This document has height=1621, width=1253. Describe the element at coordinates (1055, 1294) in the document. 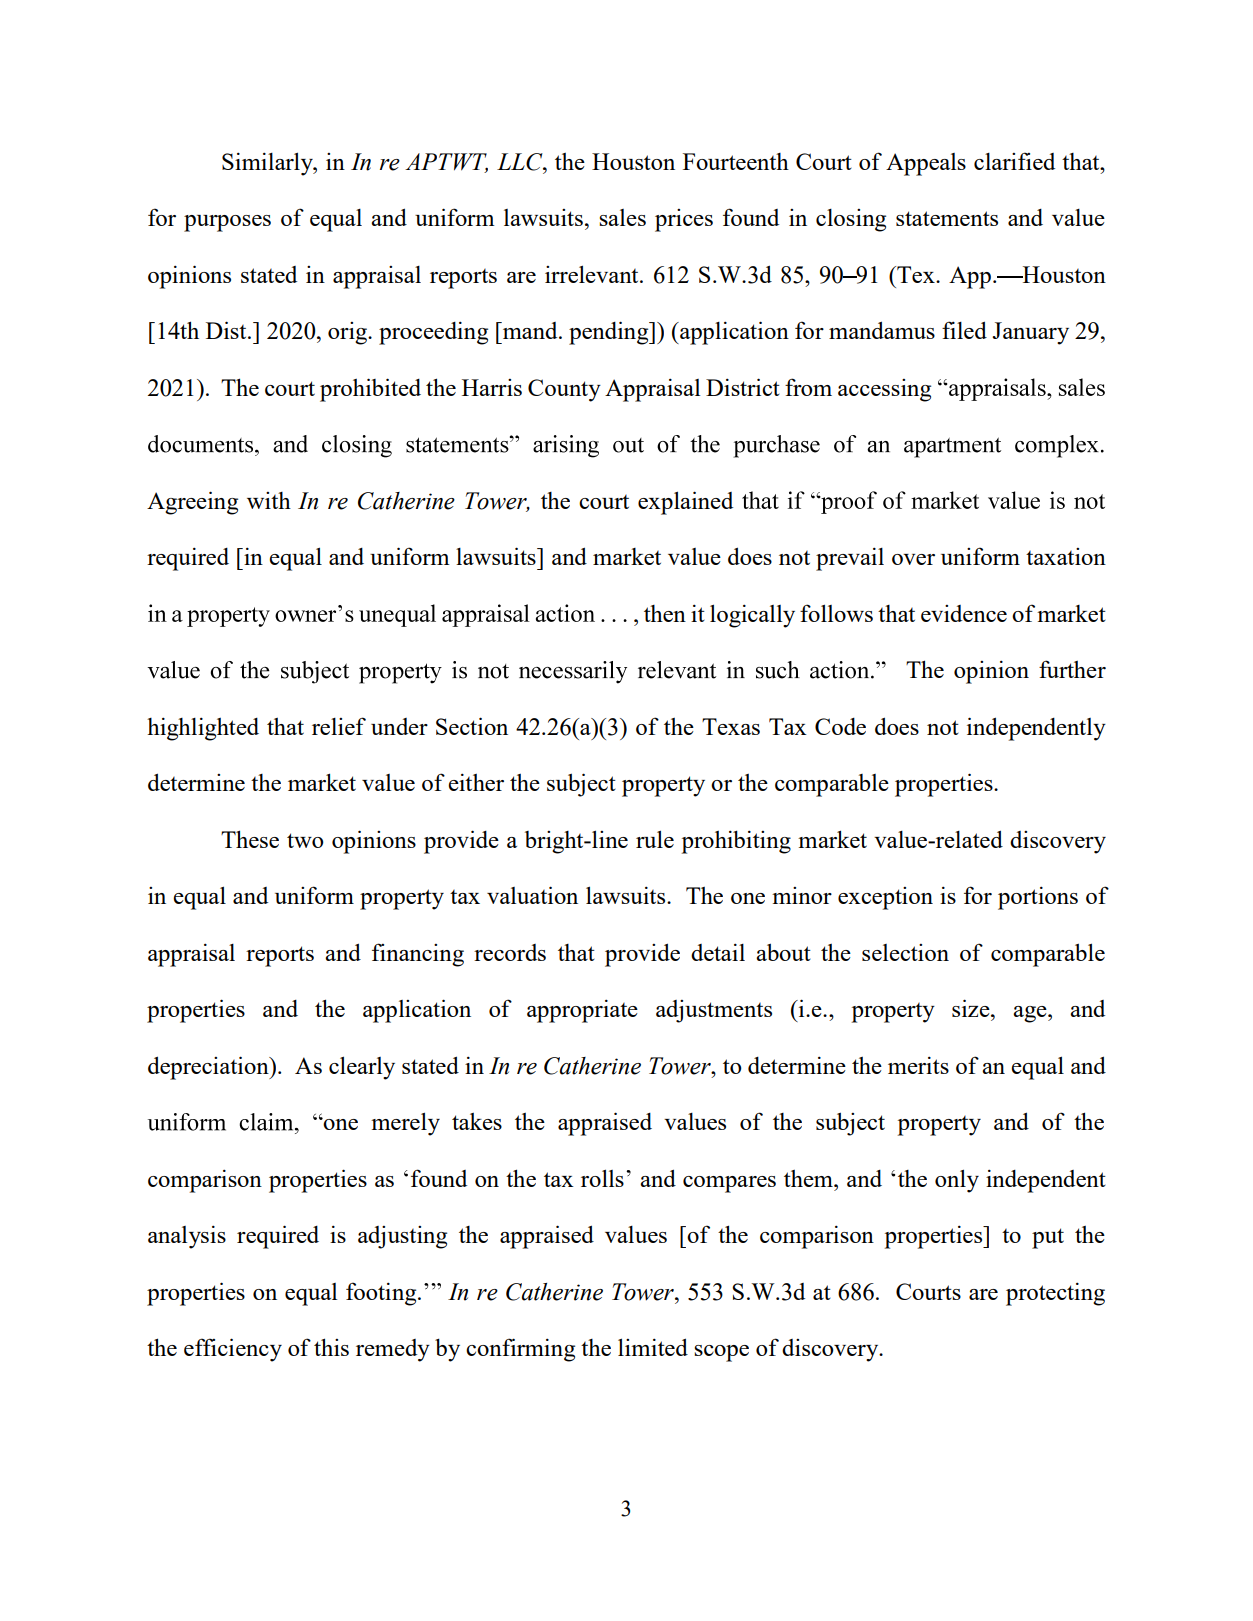

I see `protecting` at that location.
